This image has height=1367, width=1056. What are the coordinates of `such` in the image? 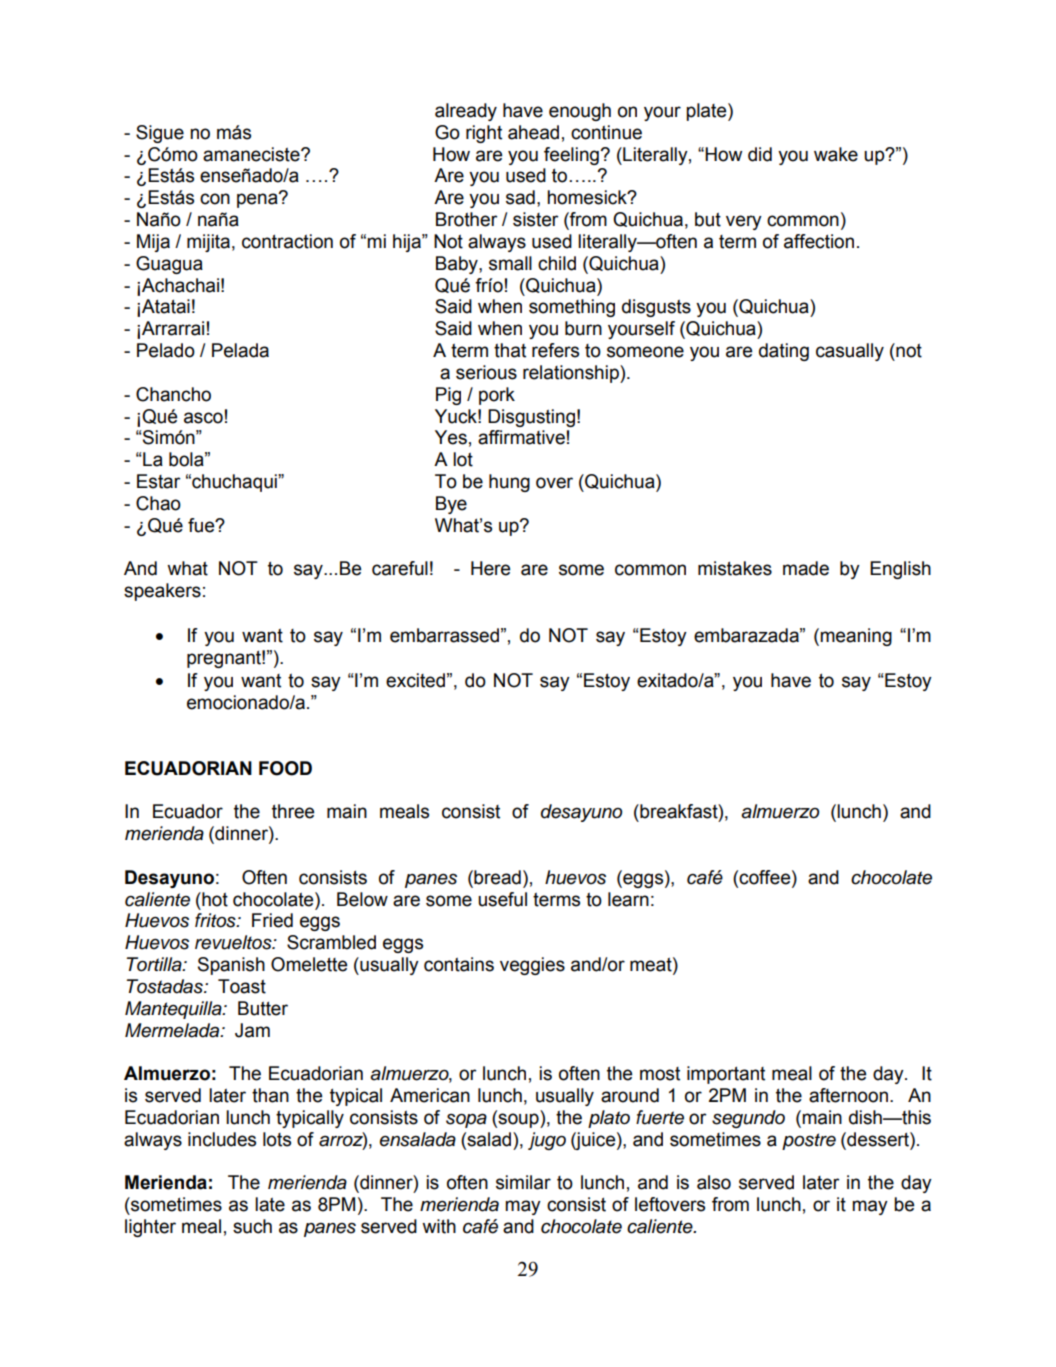 It's located at (252, 1226).
